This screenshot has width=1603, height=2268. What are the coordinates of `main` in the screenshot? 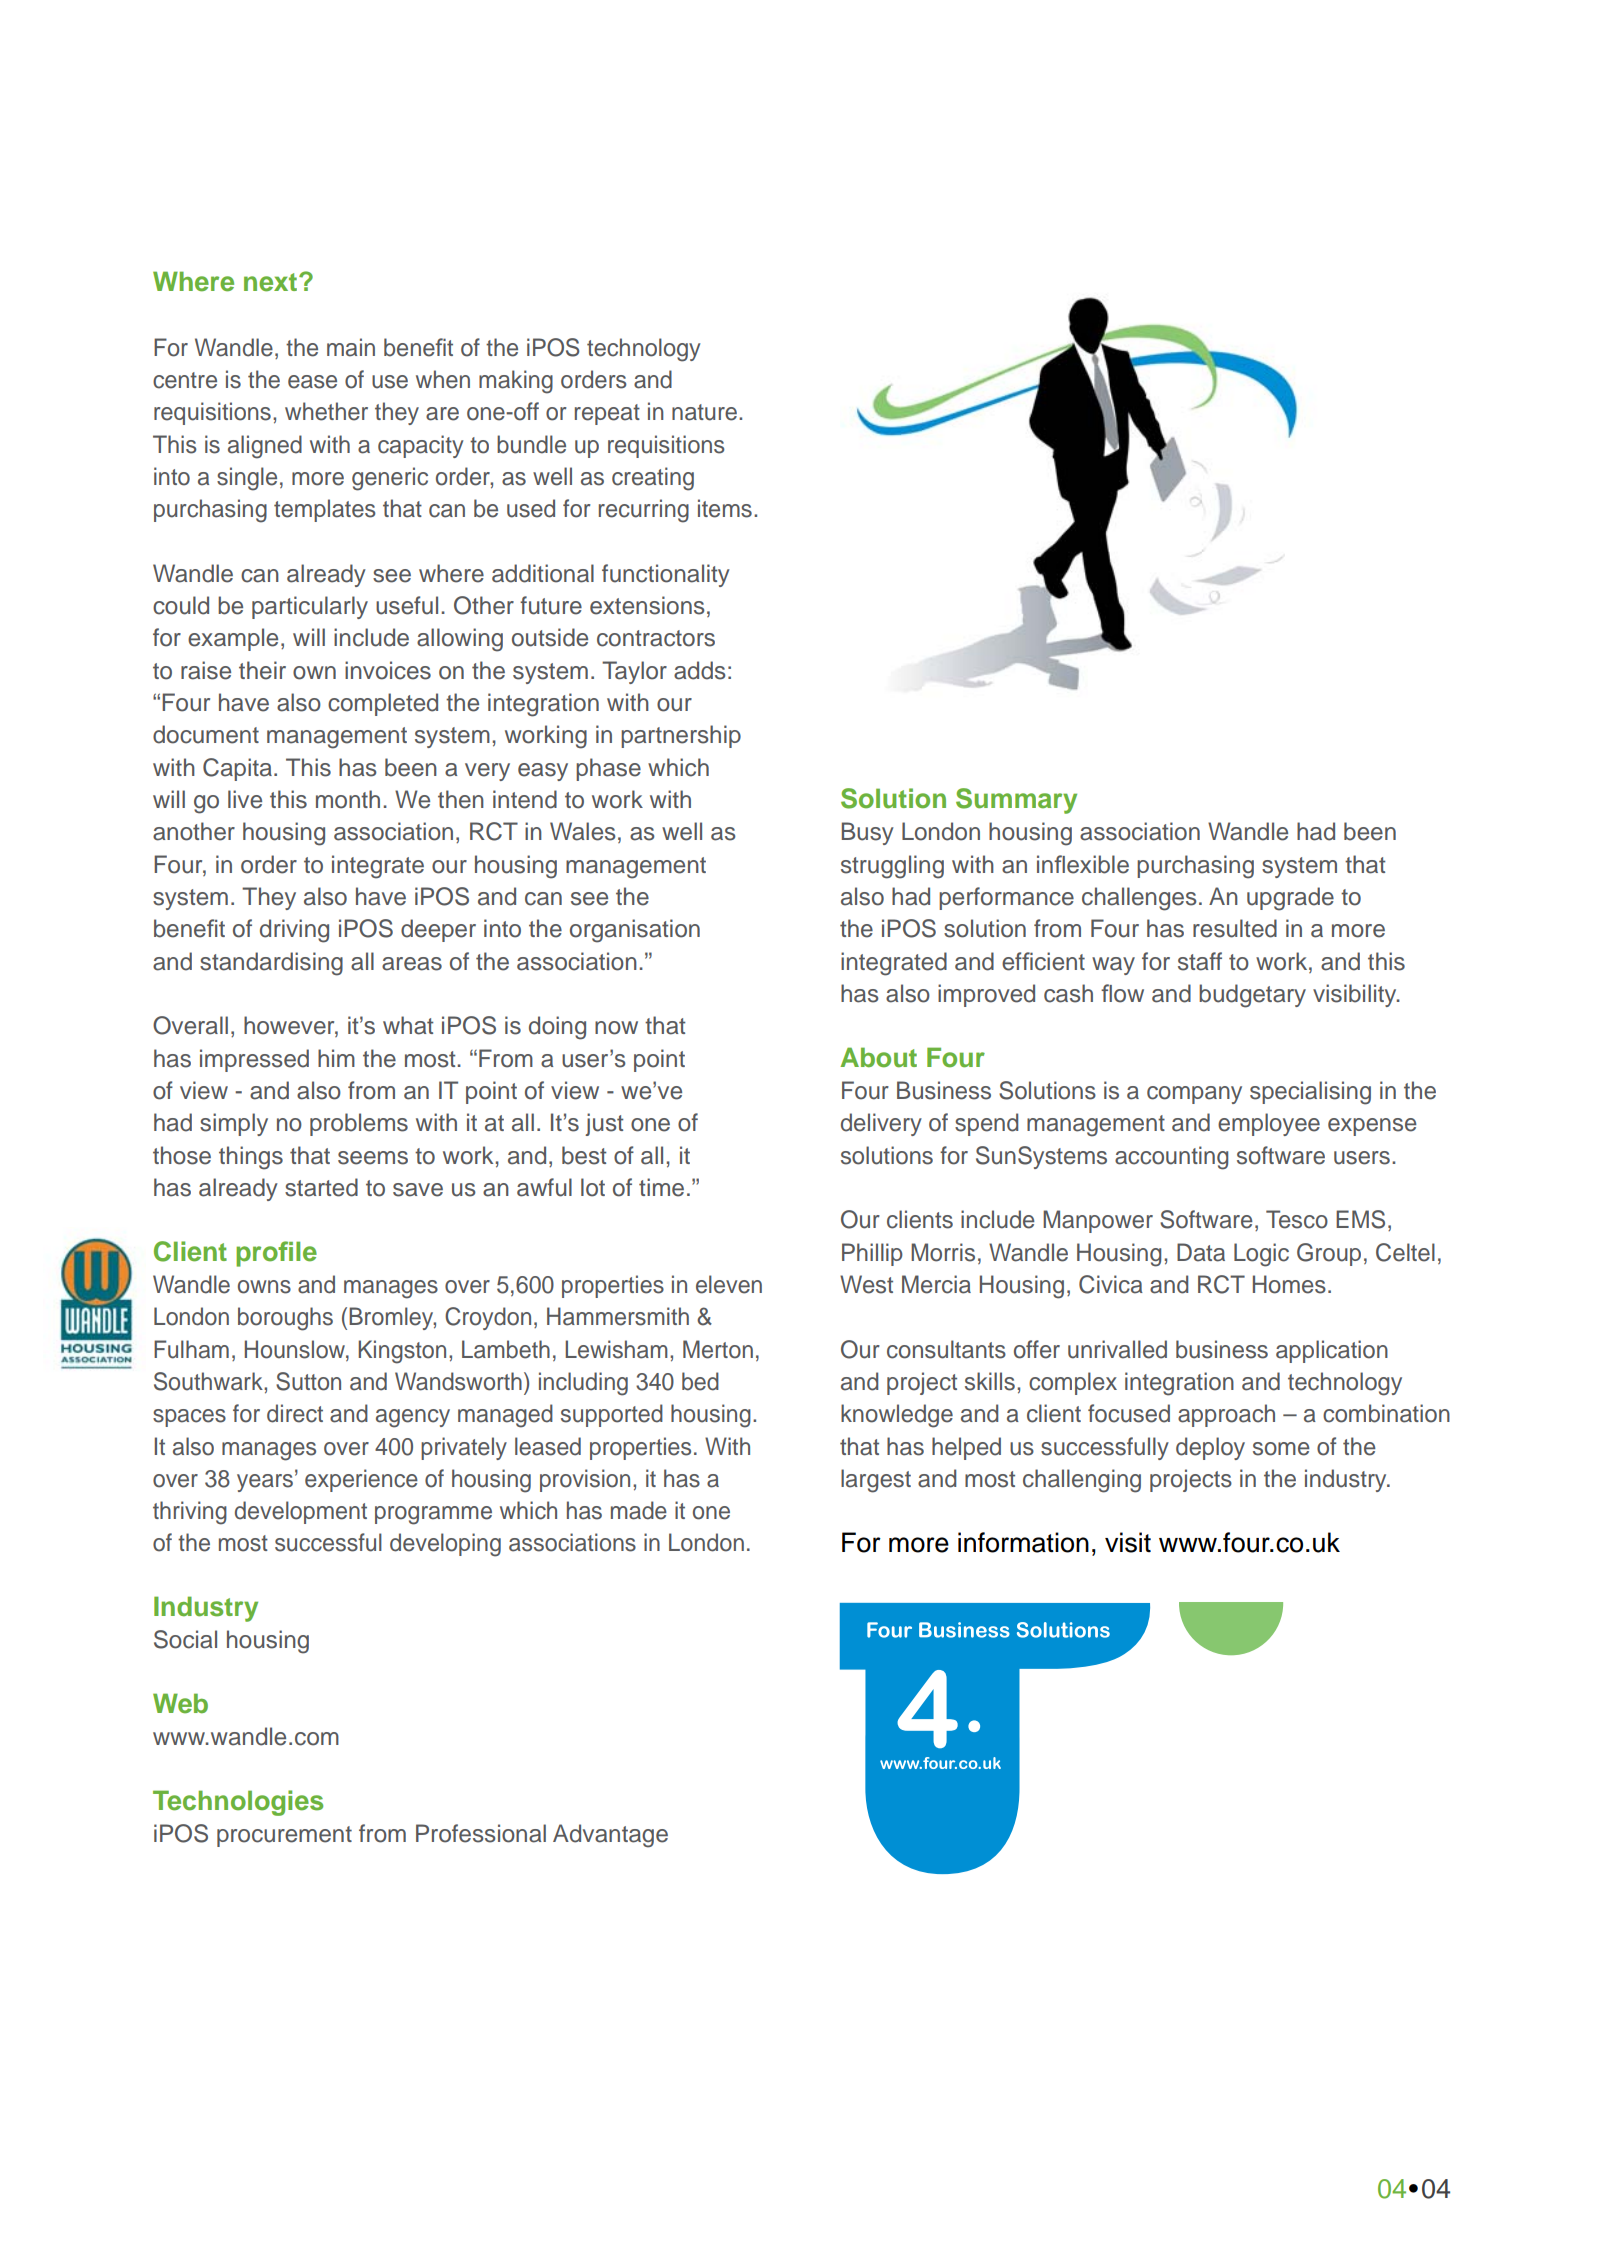 It's located at (351, 347).
